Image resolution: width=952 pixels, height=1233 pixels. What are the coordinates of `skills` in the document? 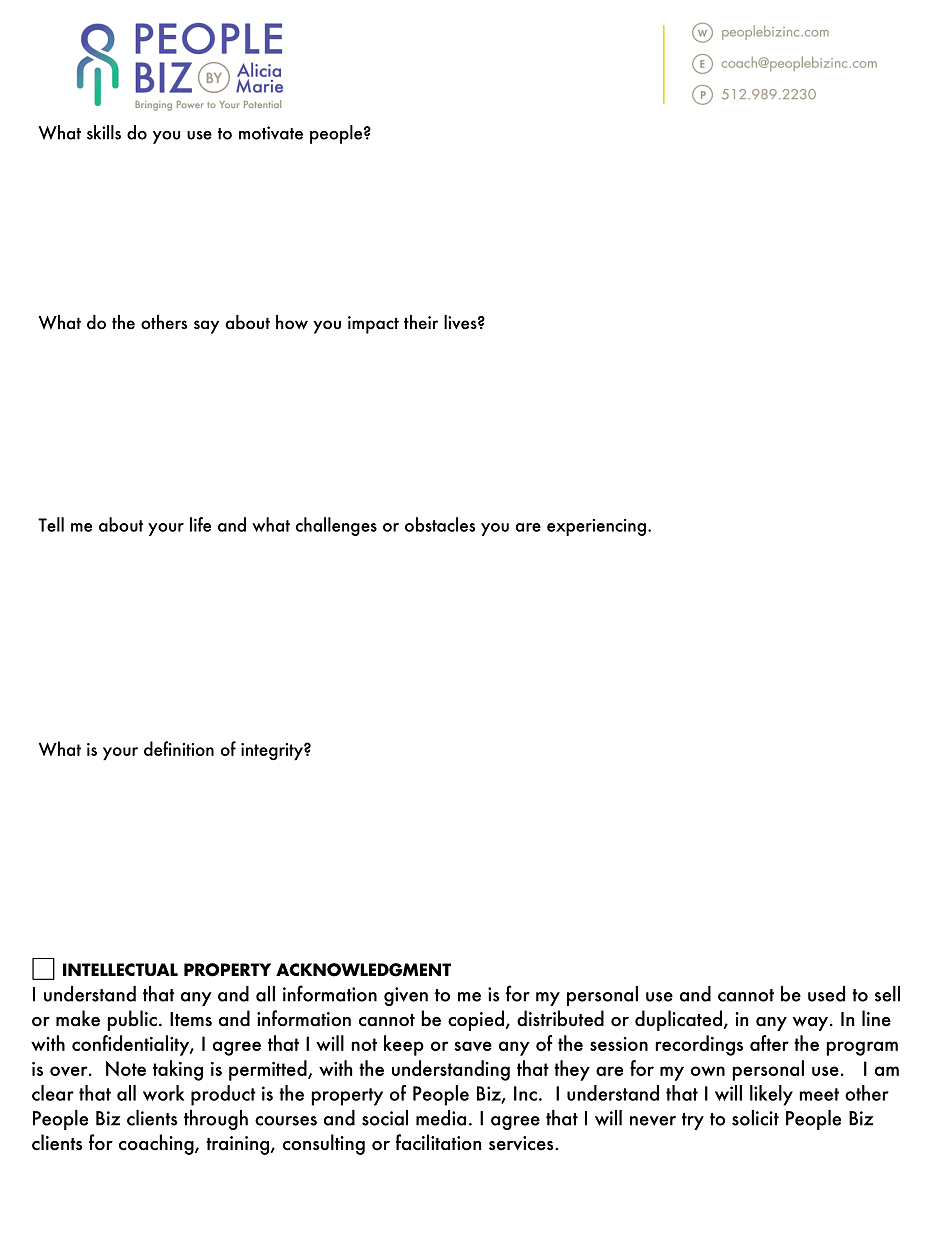 It's located at (104, 132).
